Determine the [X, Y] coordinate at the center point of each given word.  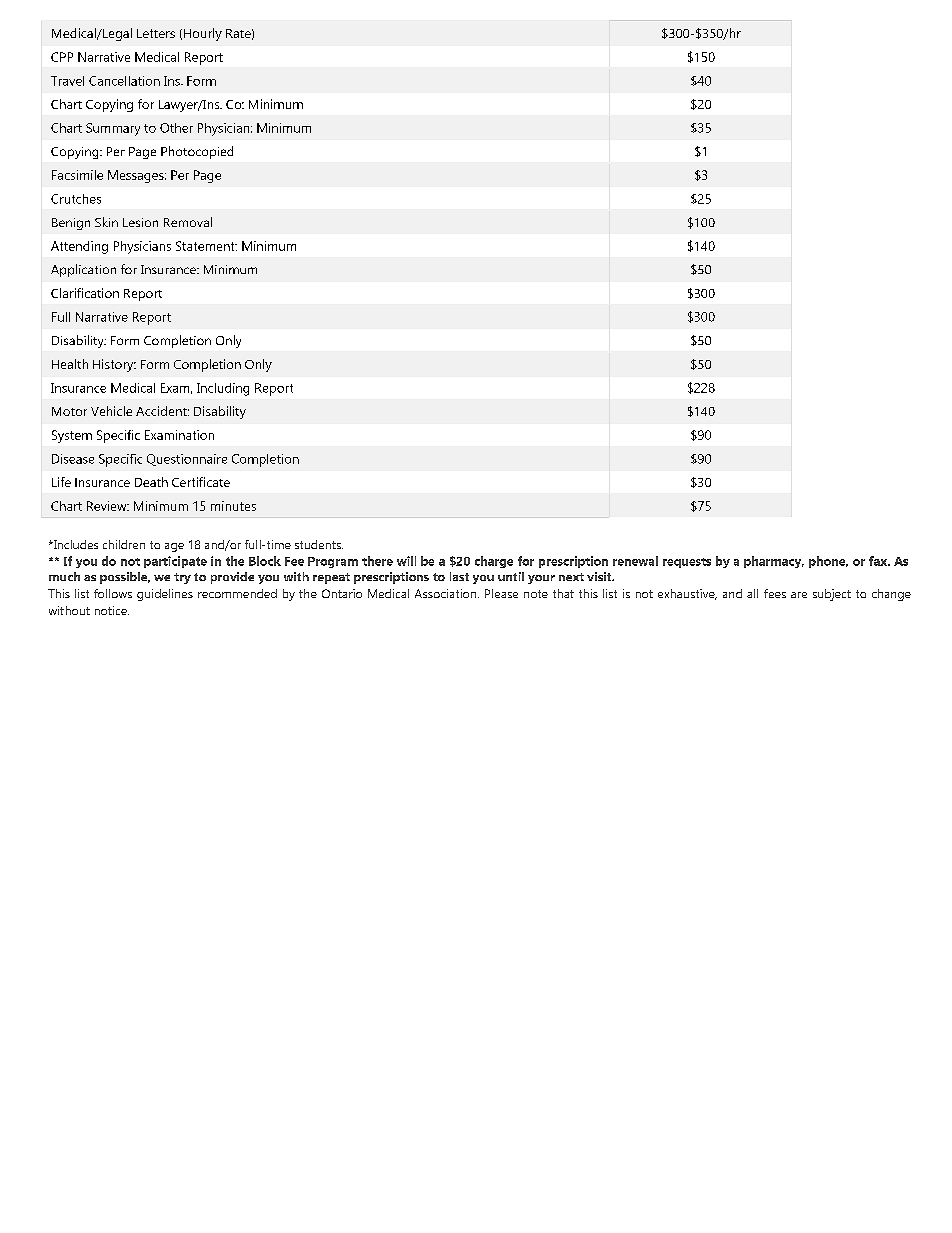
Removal [188, 222]
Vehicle [111, 411]
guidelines [165, 595]
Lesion [140, 222]
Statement [206, 246]
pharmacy [774, 562]
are [799, 595]
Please [501, 593]
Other [176, 128]
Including [223, 389]
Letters [156, 33]
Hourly [203, 34]
